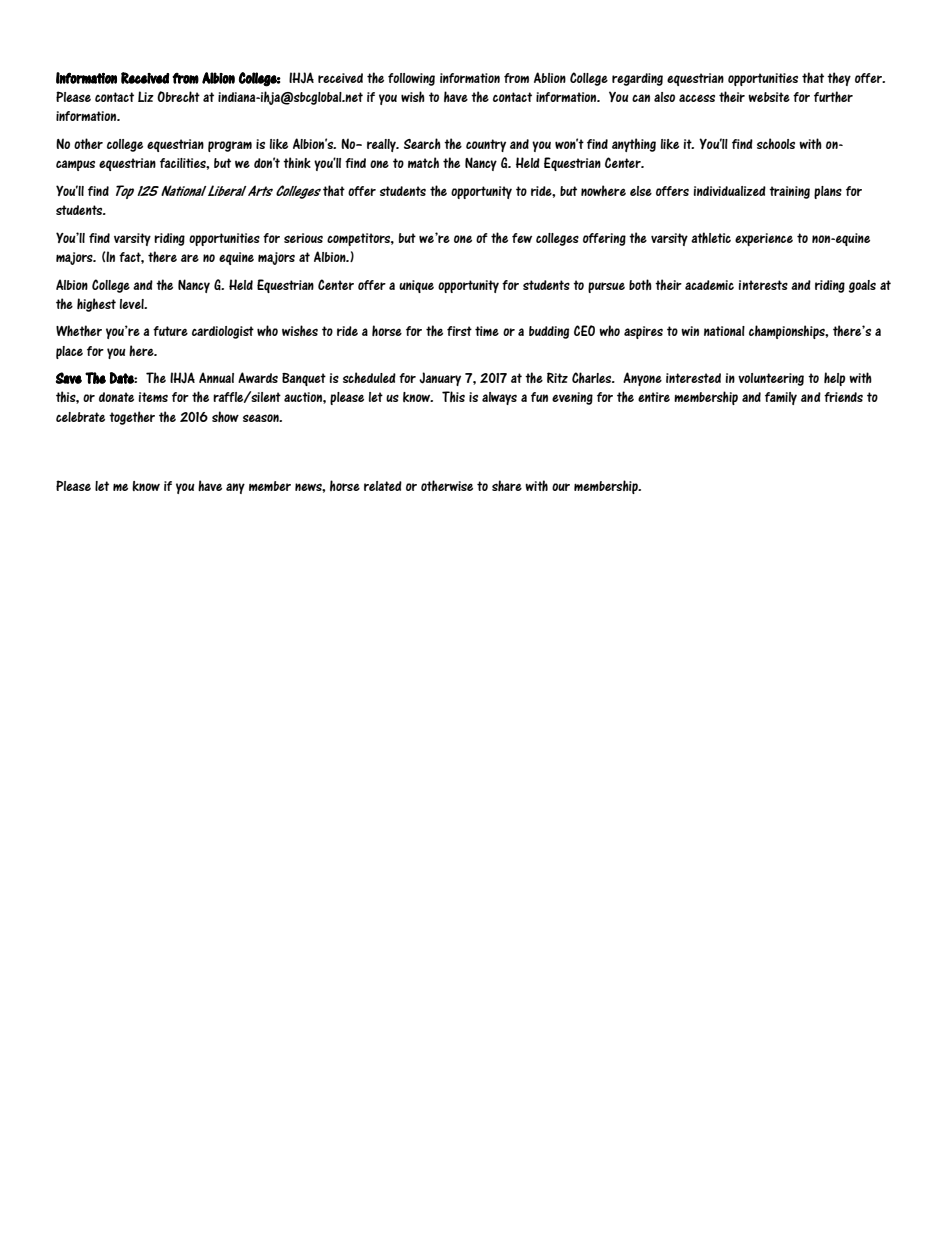 Image resolution: width=952 pixels, height=1233 pixels. What do you see at coordinates (230, 146) in the screenshot?
I see `program` at bounding box center [230, 146].
